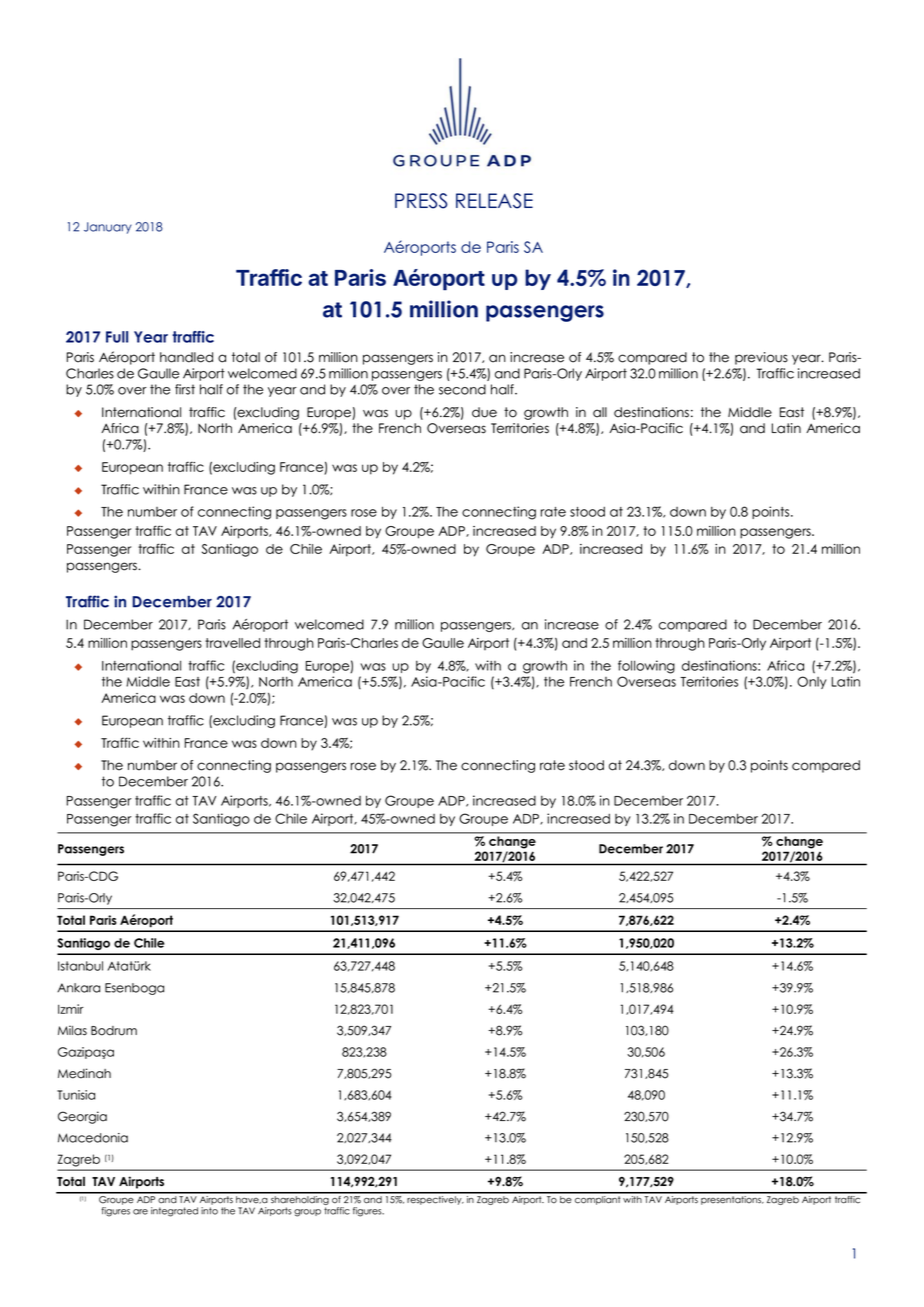  I want to click on into, so click(209, 1211).
